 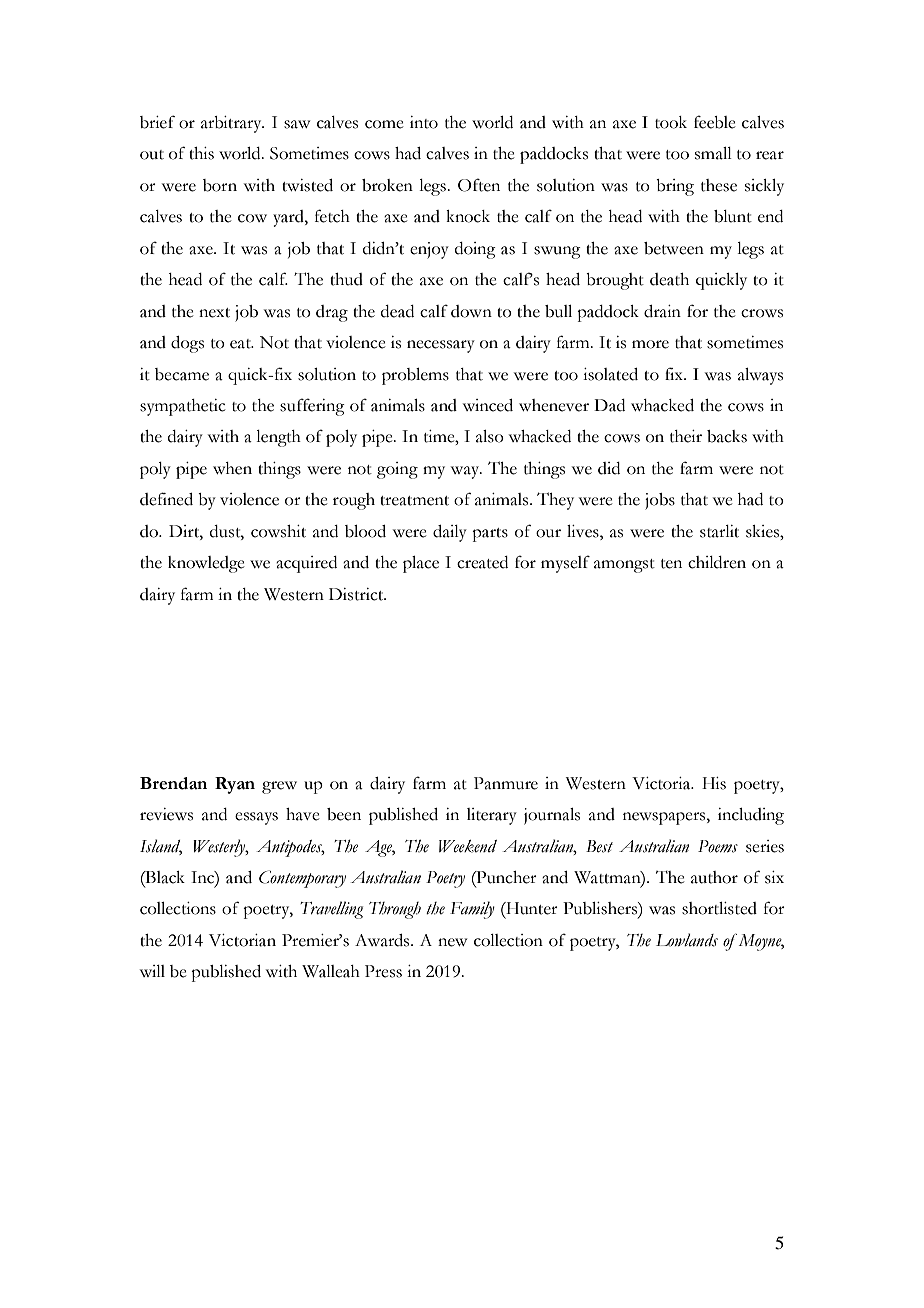 I want to click on winced, so click(x=488, y=405).
